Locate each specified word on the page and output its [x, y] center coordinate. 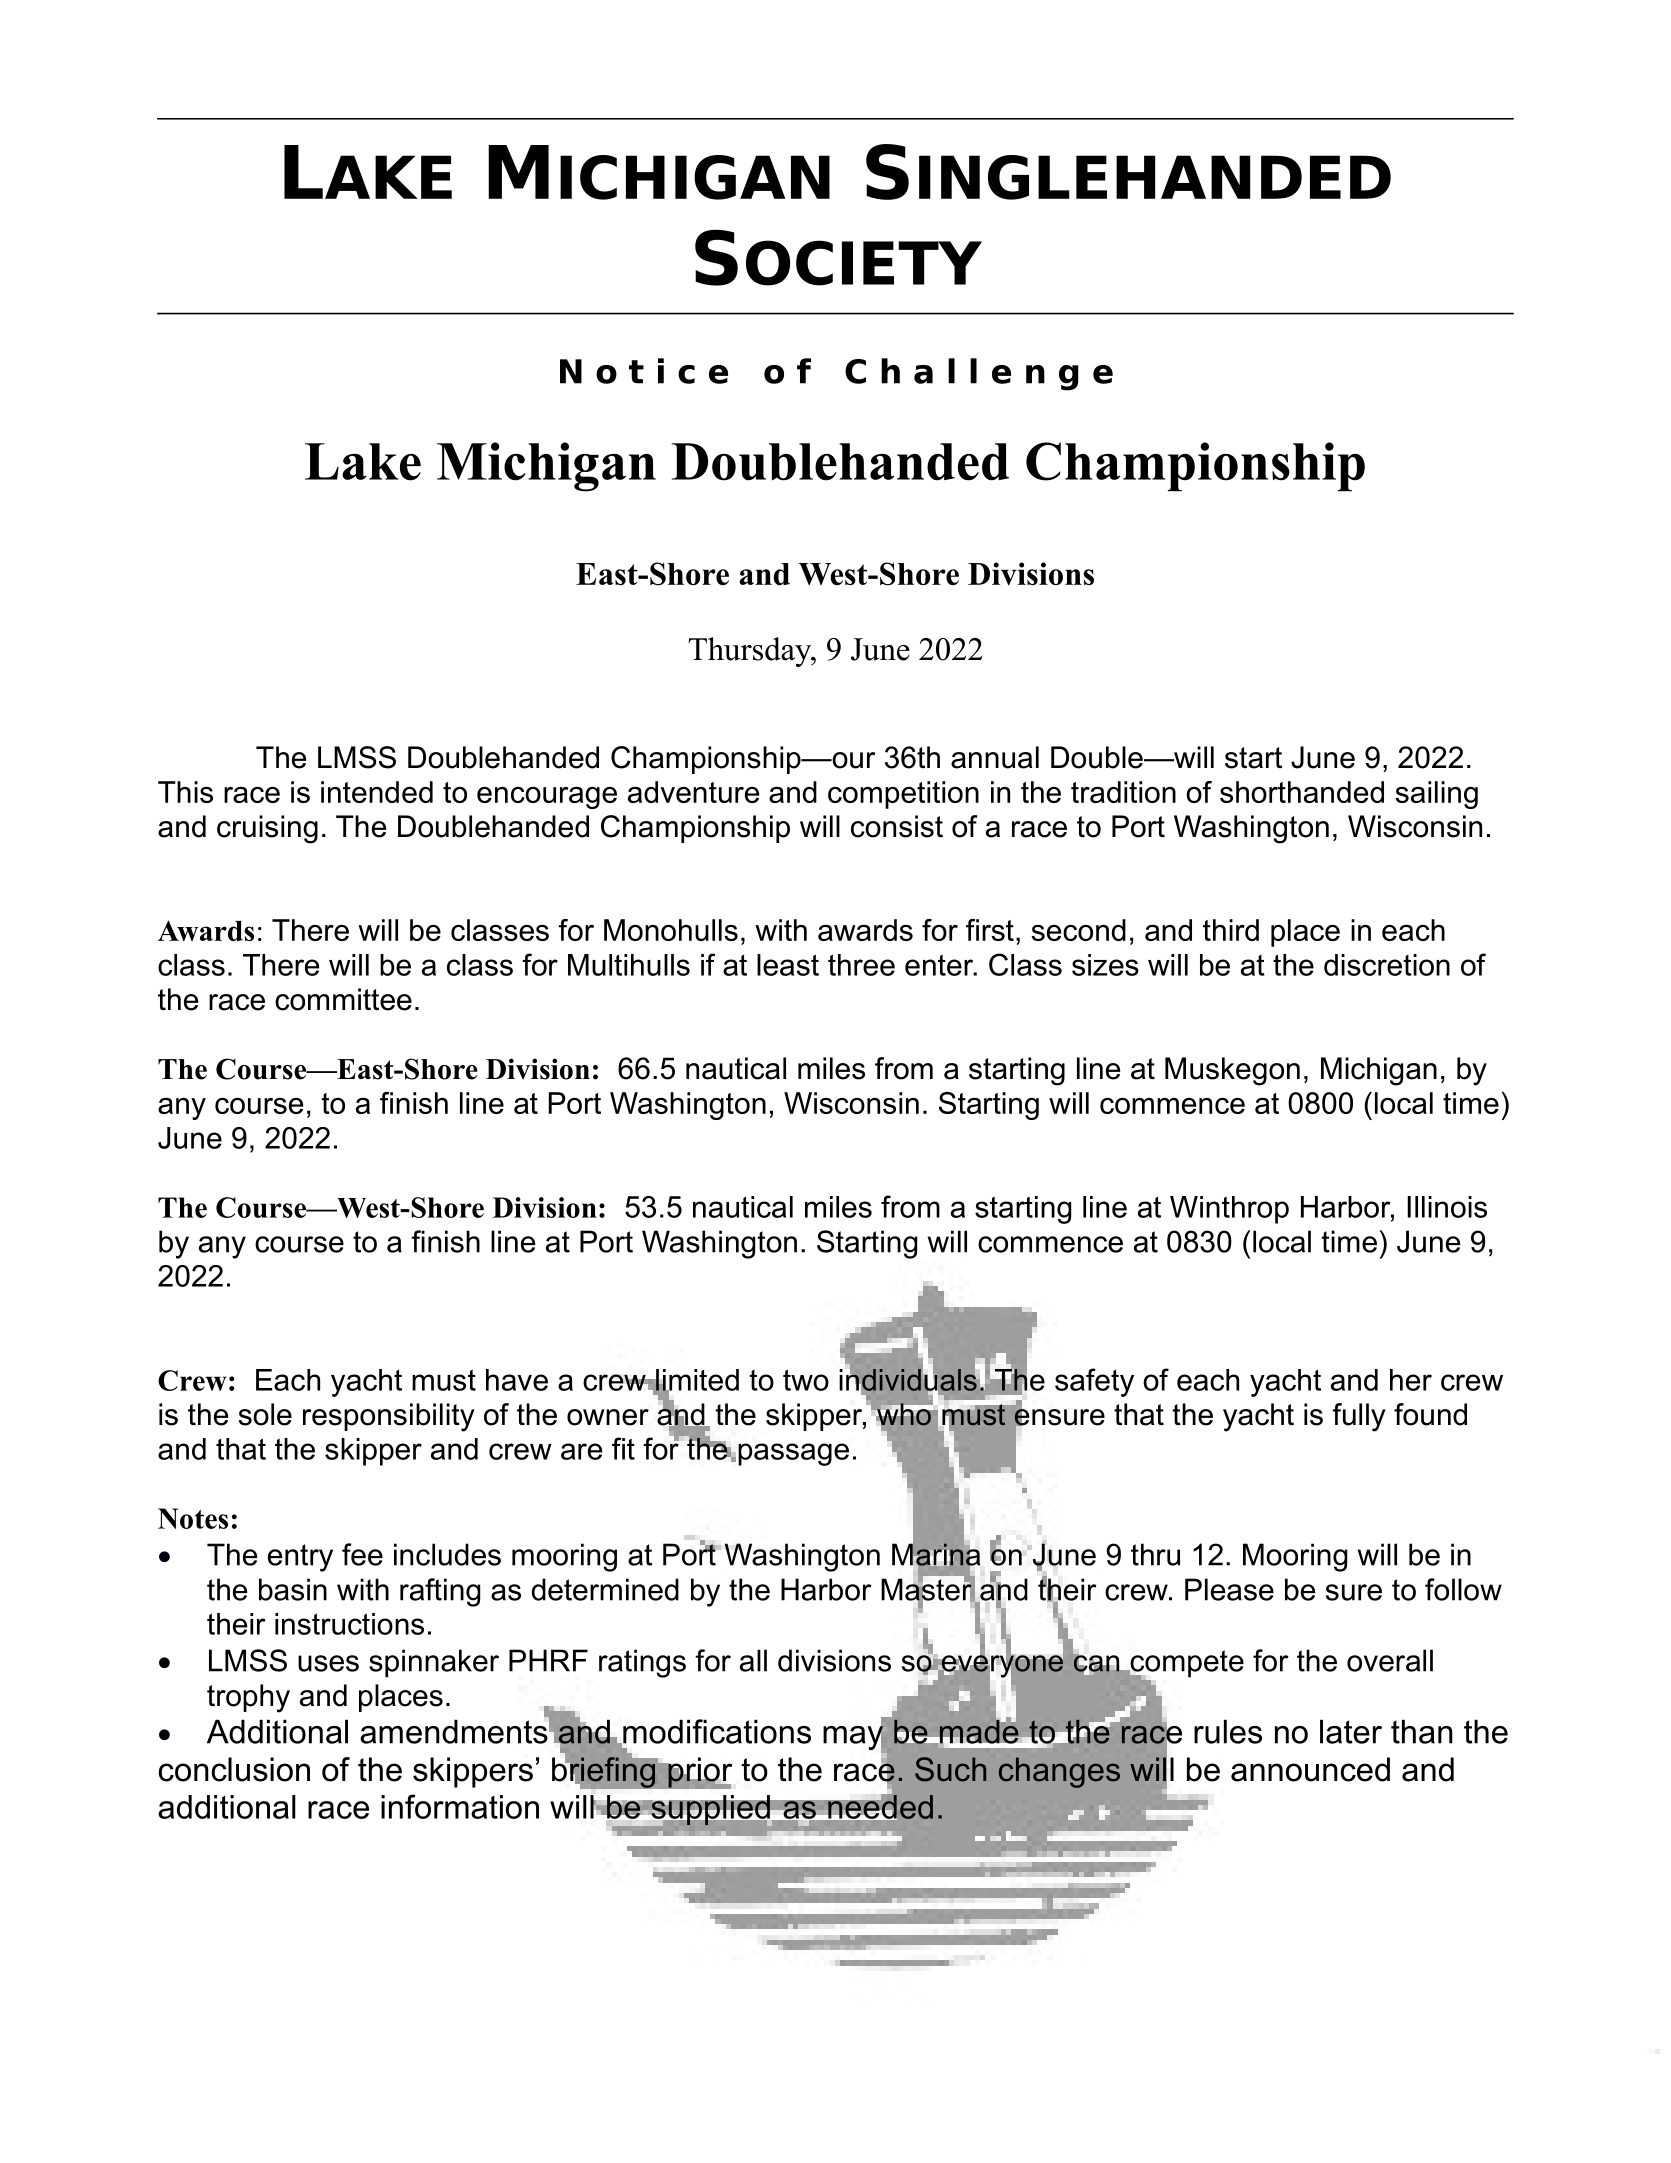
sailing [1436, 795]
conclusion [234, 1769]
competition [903, 795]
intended [377, 792]
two [806, 1380]
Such [950, 1769]
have [517, 1380]
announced [1310, 1769]
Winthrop [1229, 1210]
